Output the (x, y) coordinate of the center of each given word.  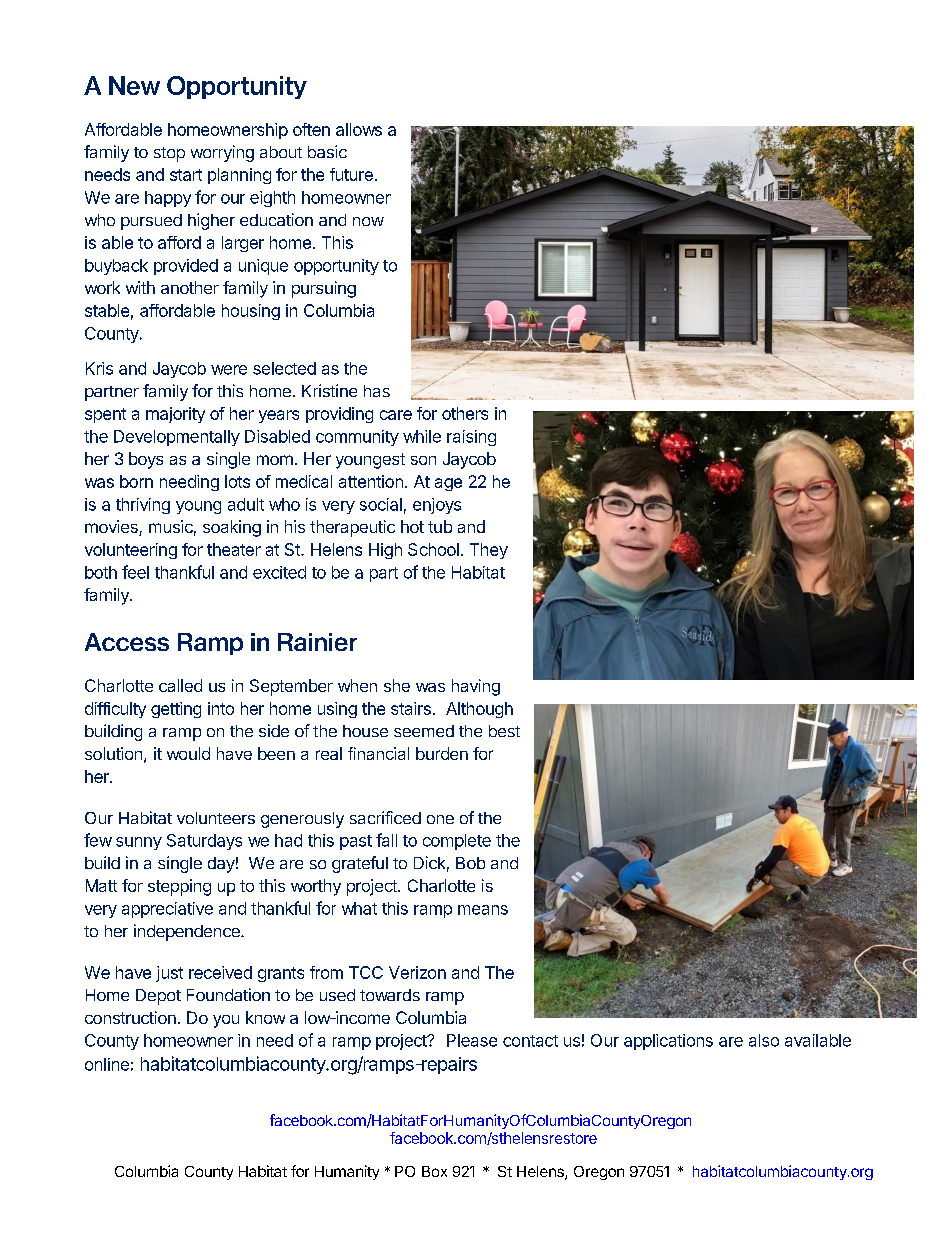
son (423, 460)
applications (668, 1042)
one (440, 819)
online (107, 1064)
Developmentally (177, 438)
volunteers (216, 818)
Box (434, 1171)
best (504, 731)
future (351, 174)
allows (359, 129)
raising (471, 438)
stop (169, 154)
